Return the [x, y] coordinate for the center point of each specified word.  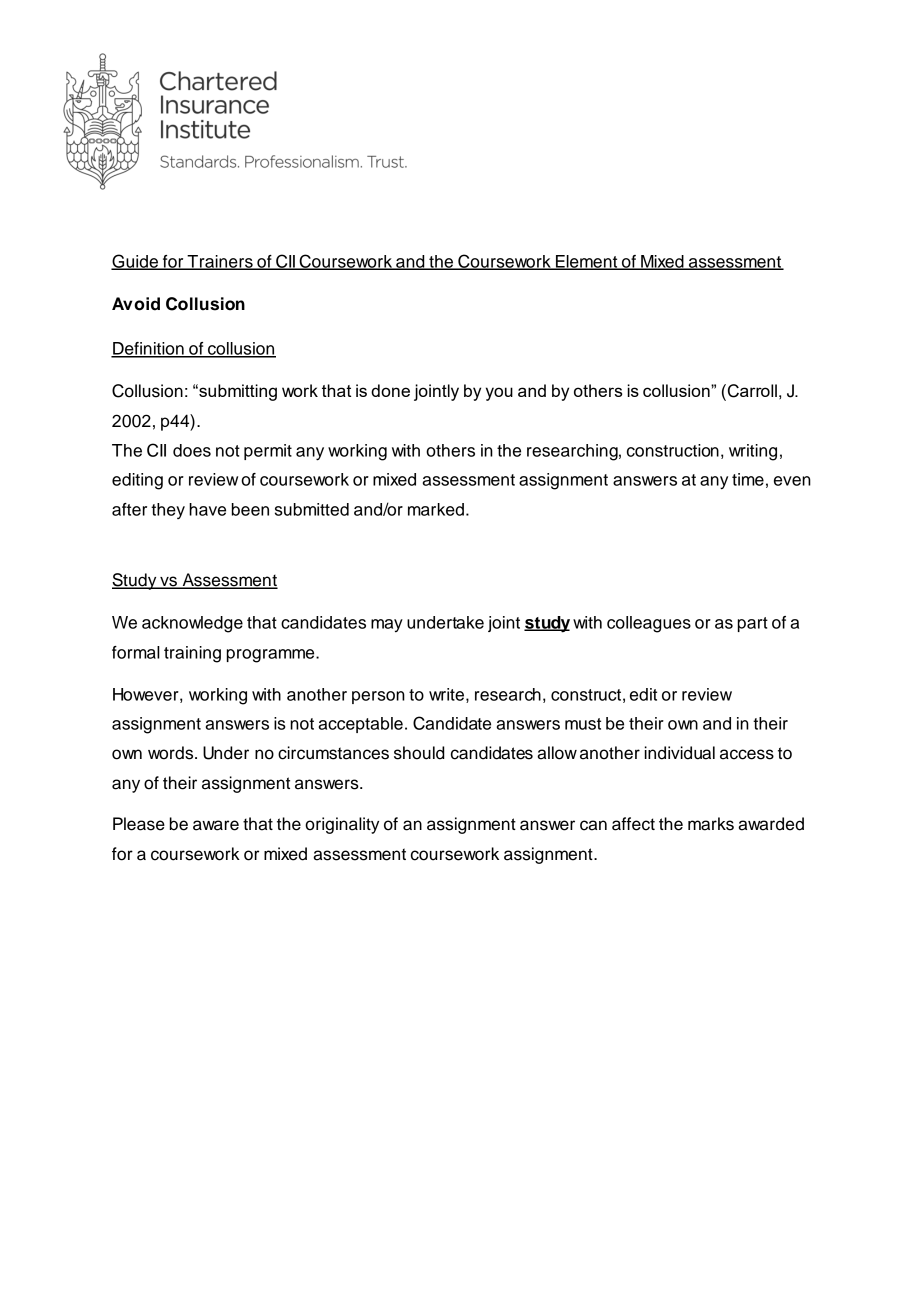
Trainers [220, 262]
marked [436, 509]
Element [587, 262]
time [748, 479]
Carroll [752, 391]
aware [216, 825]
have [207, 509]
